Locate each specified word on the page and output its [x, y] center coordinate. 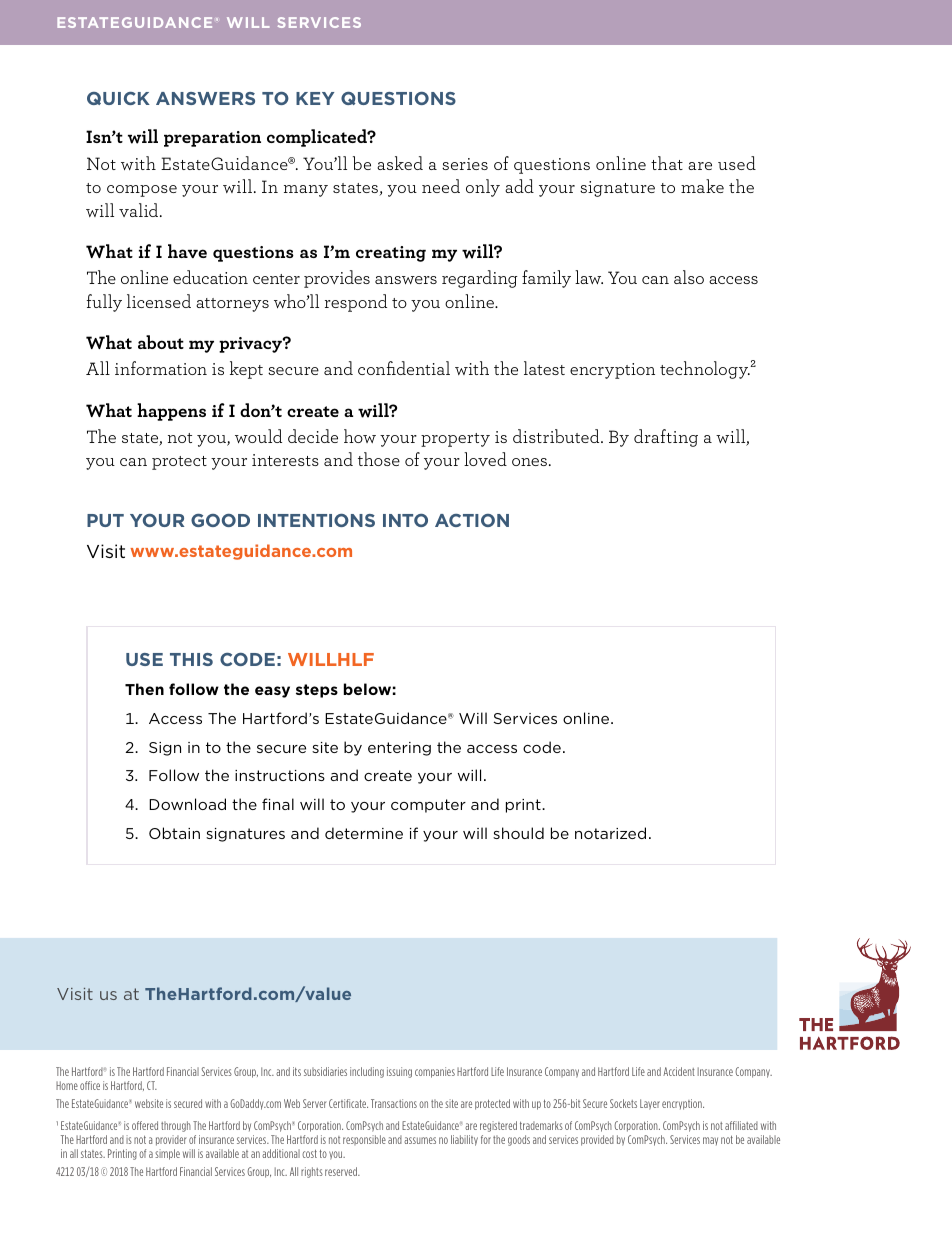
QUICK [118, 98]
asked [400, 163]
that [667, 163]
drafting [666, 438]
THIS [191, 659]
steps [317, 691]
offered [145, 1125]
